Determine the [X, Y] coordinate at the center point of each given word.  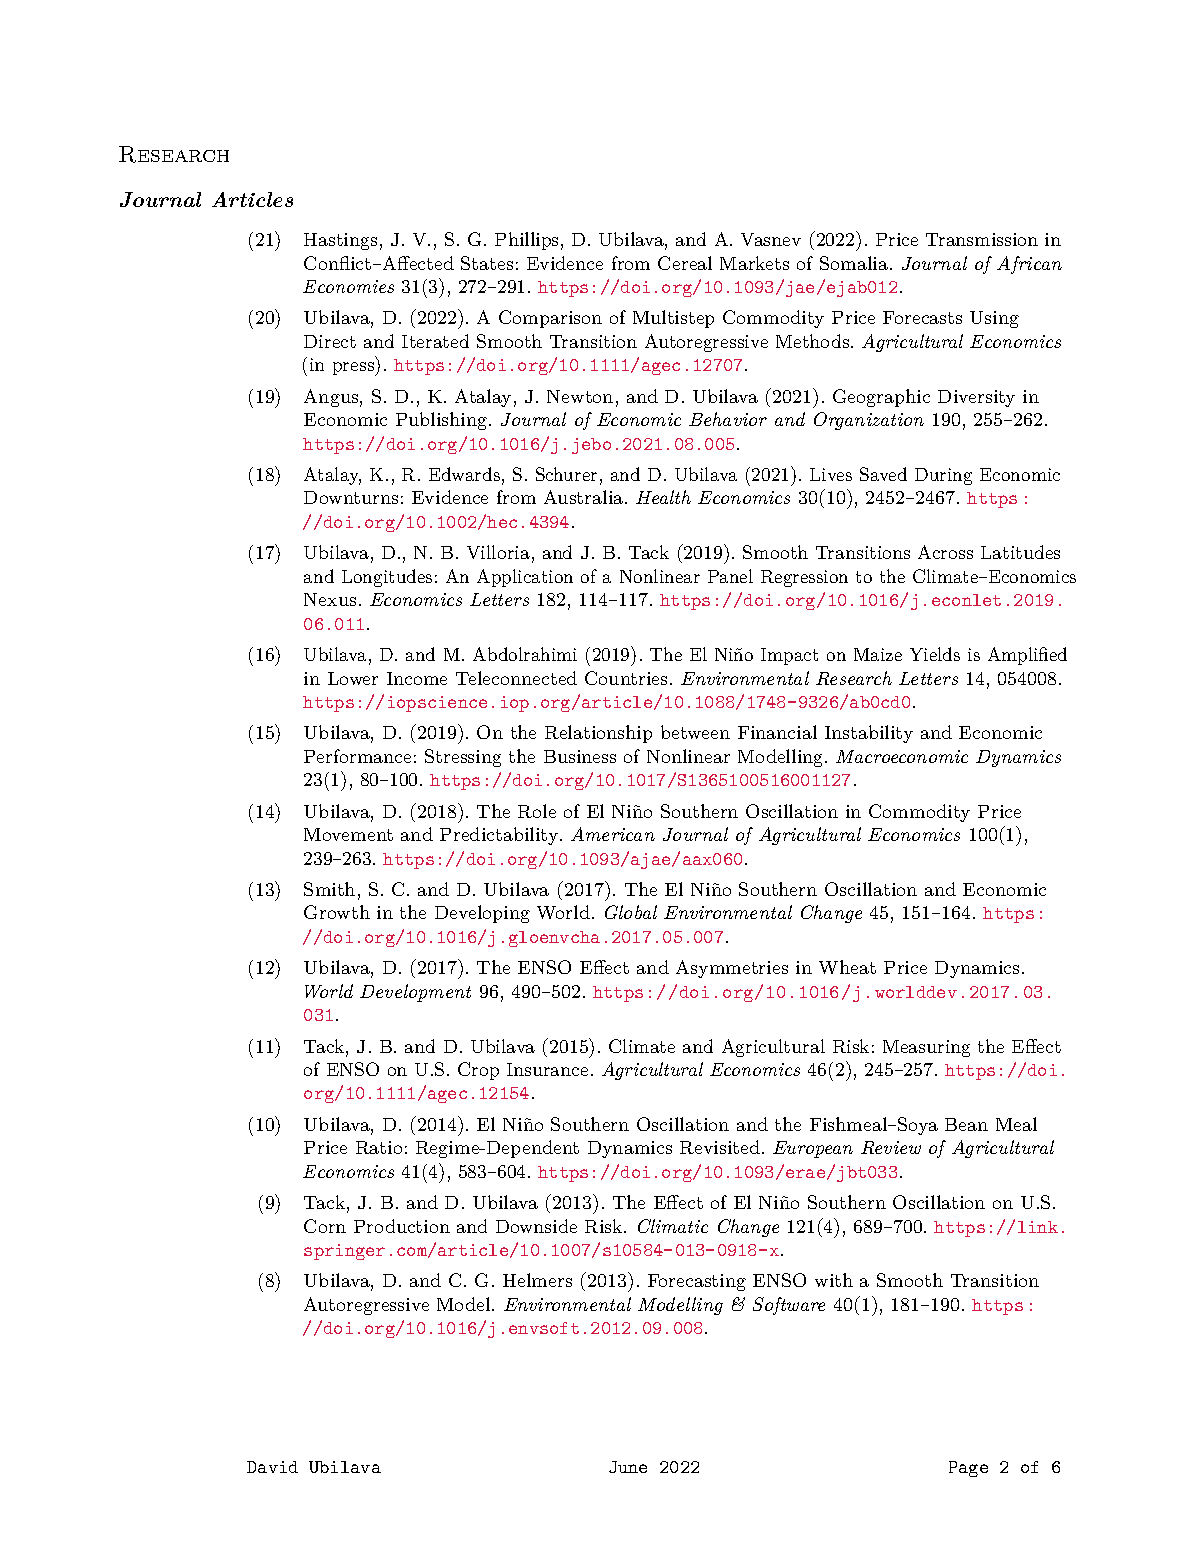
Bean [966, 1124]
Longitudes [387, 578]
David [272, 1467]
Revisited [720, 1147]
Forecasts [922, 317]
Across [945, 552]
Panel [730, 576]
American [613, 834]
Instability [869, 734]
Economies [348, 286]
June [628, 1467]
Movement [348, 834]
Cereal [685, 263]
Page [968, 1469]
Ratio [379, 1147]
